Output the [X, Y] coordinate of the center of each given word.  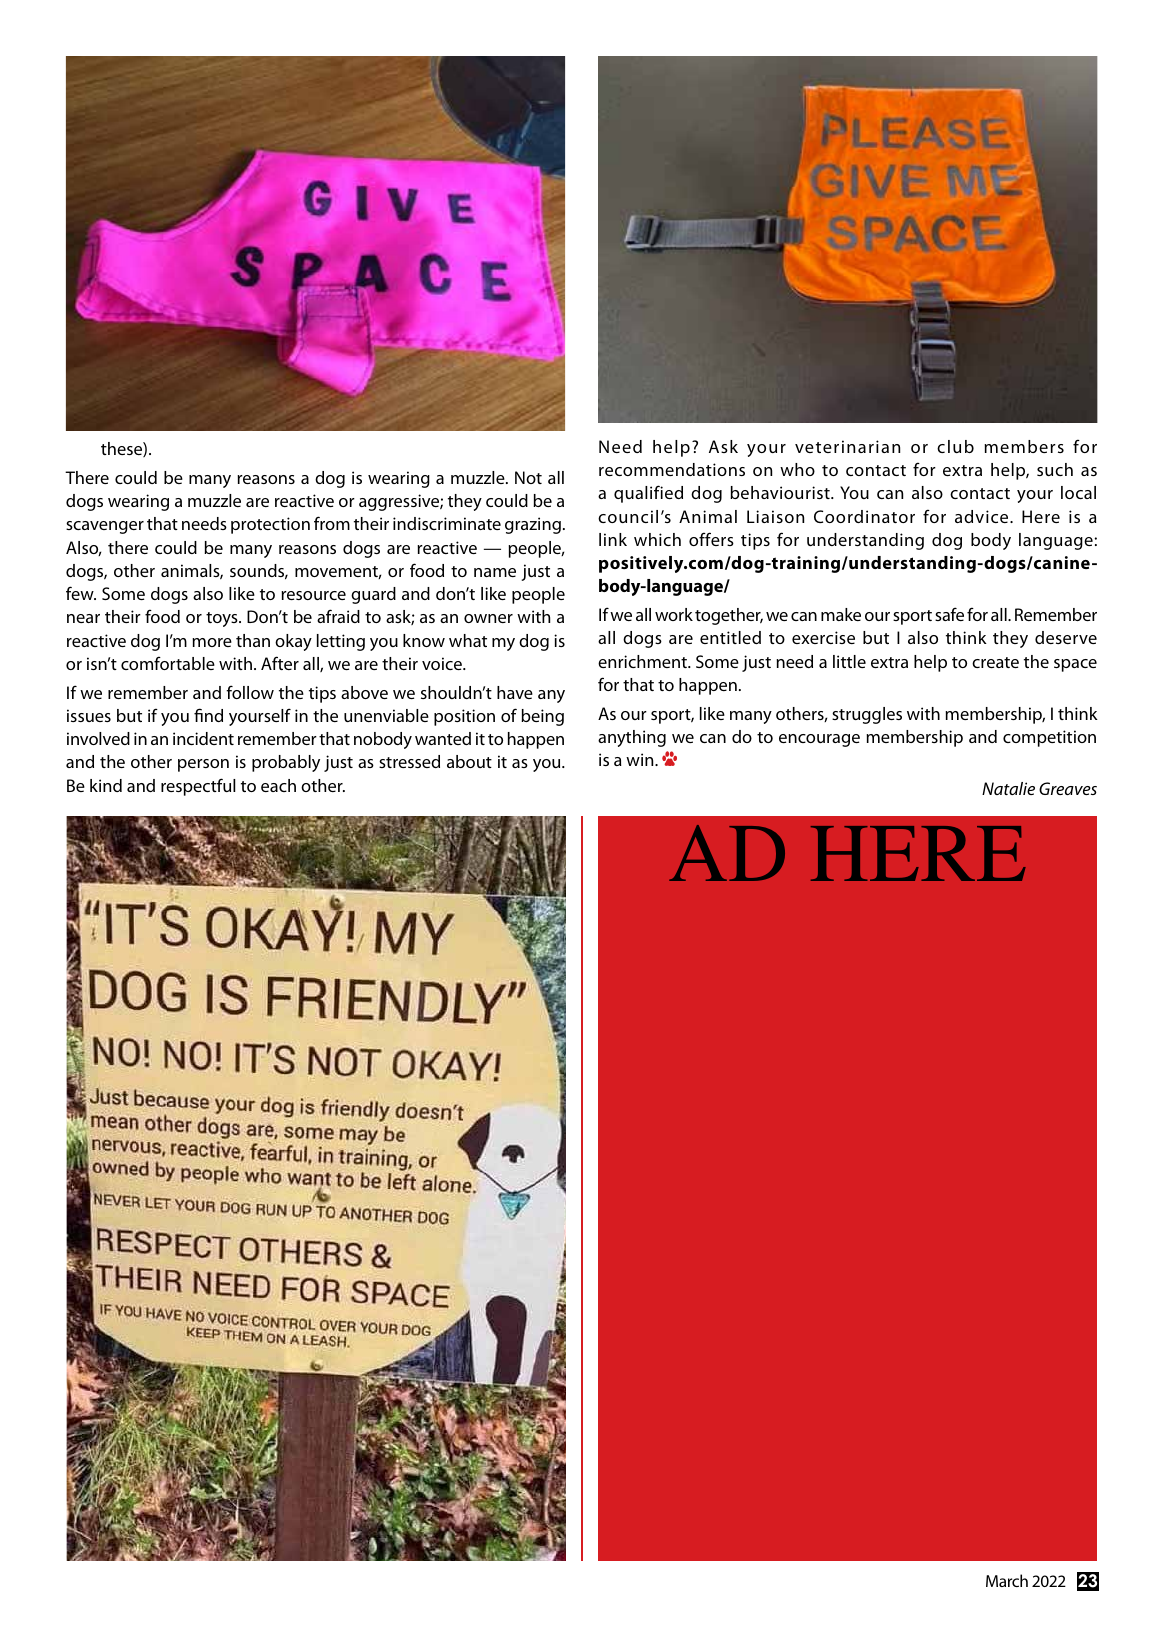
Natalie [1008, 788]
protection [270, 525]
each [278, 785]
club [955, 446]
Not [528, 477]
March [1007, 1580]
